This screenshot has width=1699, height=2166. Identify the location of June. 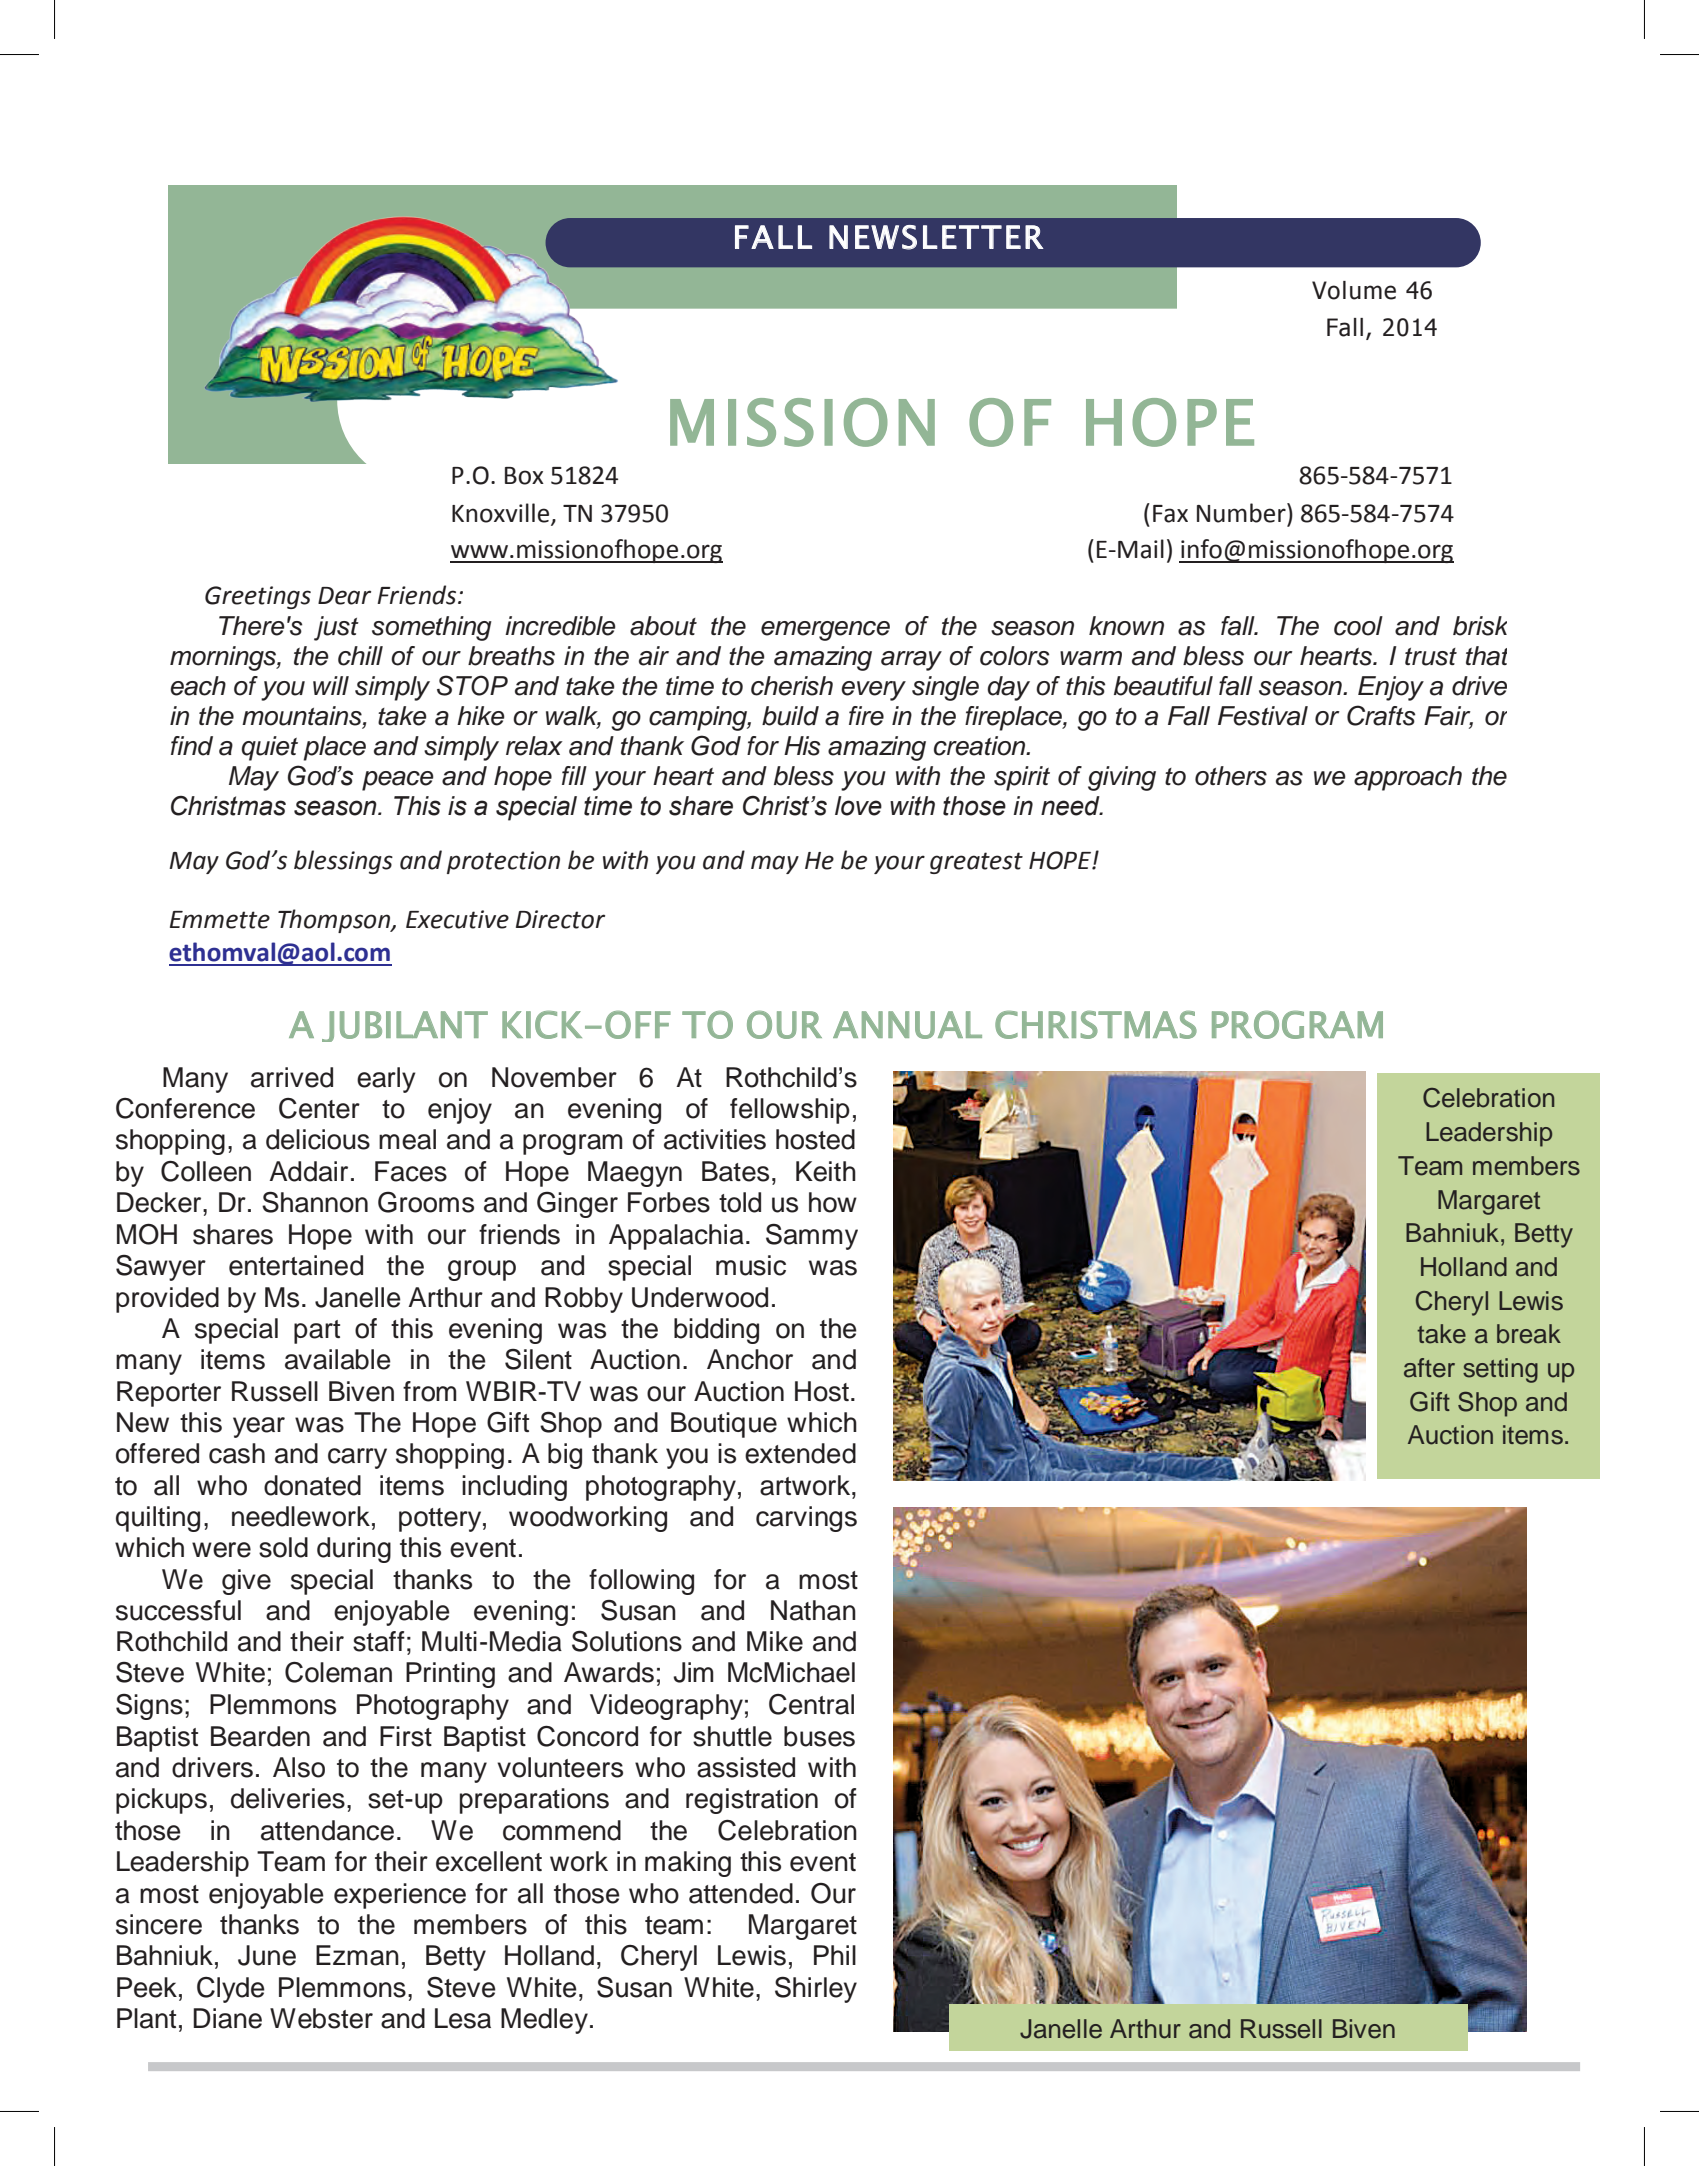
(267, 1955).
